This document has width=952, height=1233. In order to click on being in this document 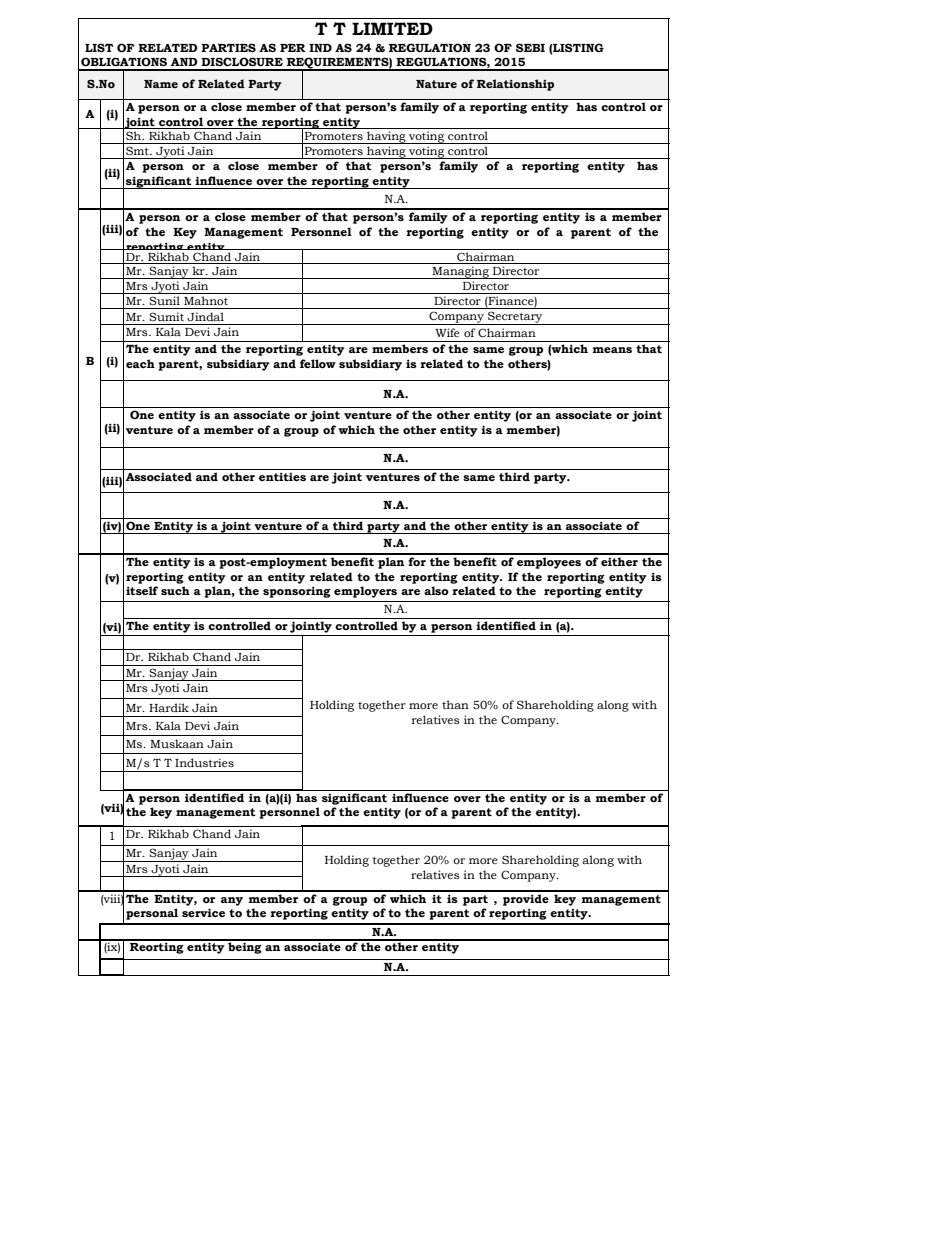, I will do `click(245, 947)`.
